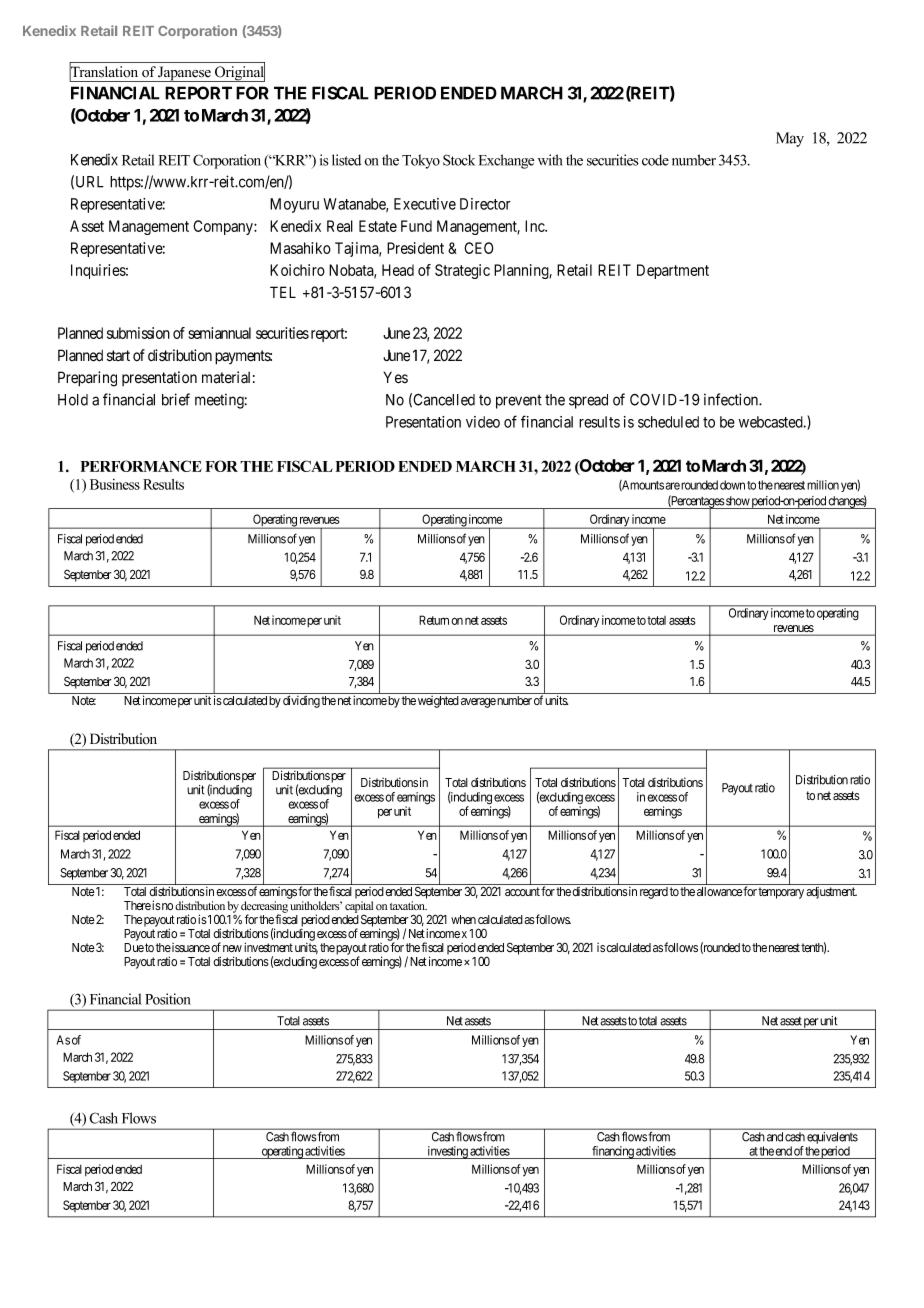 The image size is (924, 1308). What do you see at coordinates (434, 620) in the screenshot?
I see `Return` at bounding box center [434, 620].
